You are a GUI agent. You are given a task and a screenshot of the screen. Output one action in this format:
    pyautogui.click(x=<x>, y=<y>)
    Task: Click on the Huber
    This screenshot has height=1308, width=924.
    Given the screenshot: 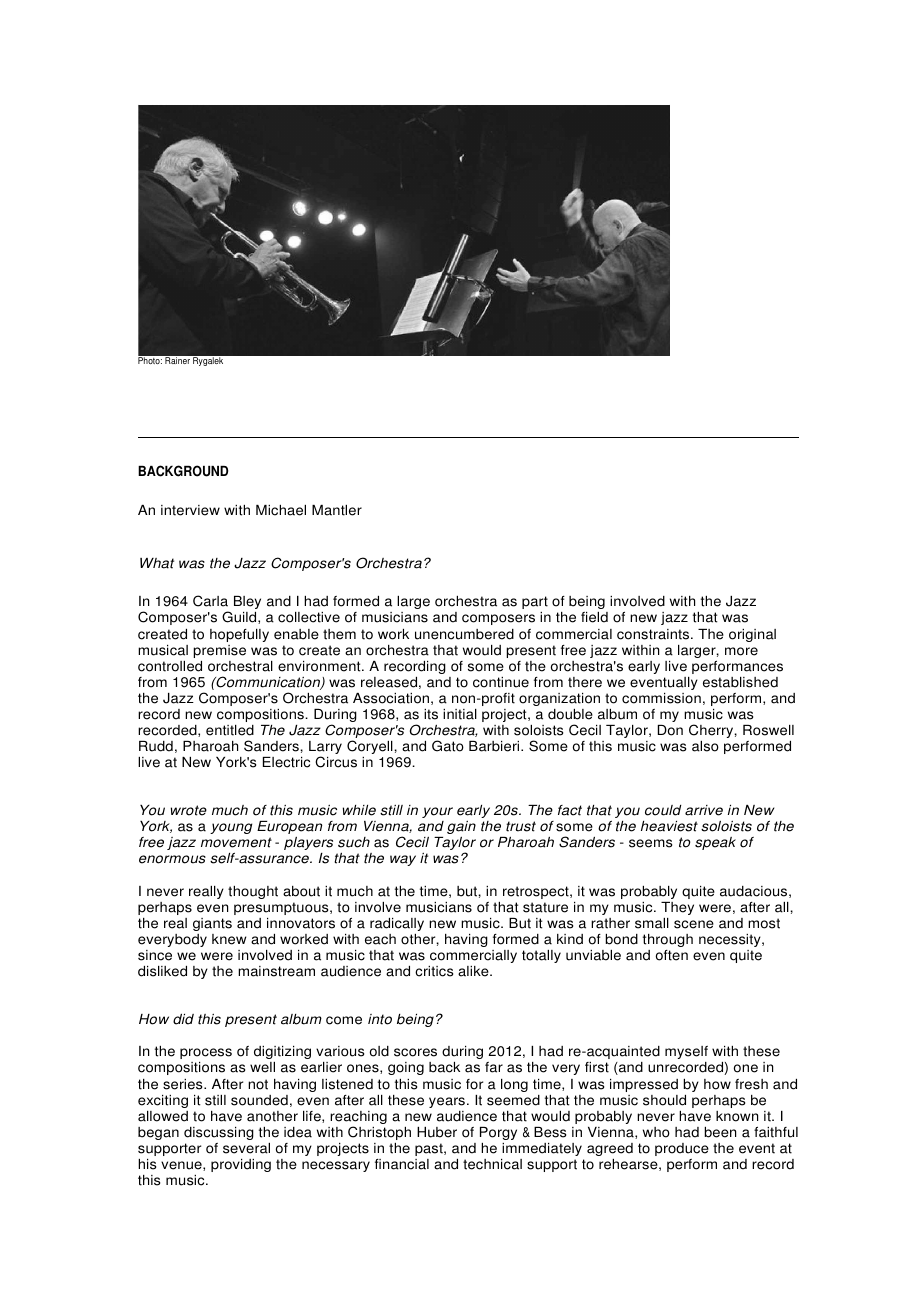 What is the action you would take?
    pyautogui.click(x=437, y=1132)
